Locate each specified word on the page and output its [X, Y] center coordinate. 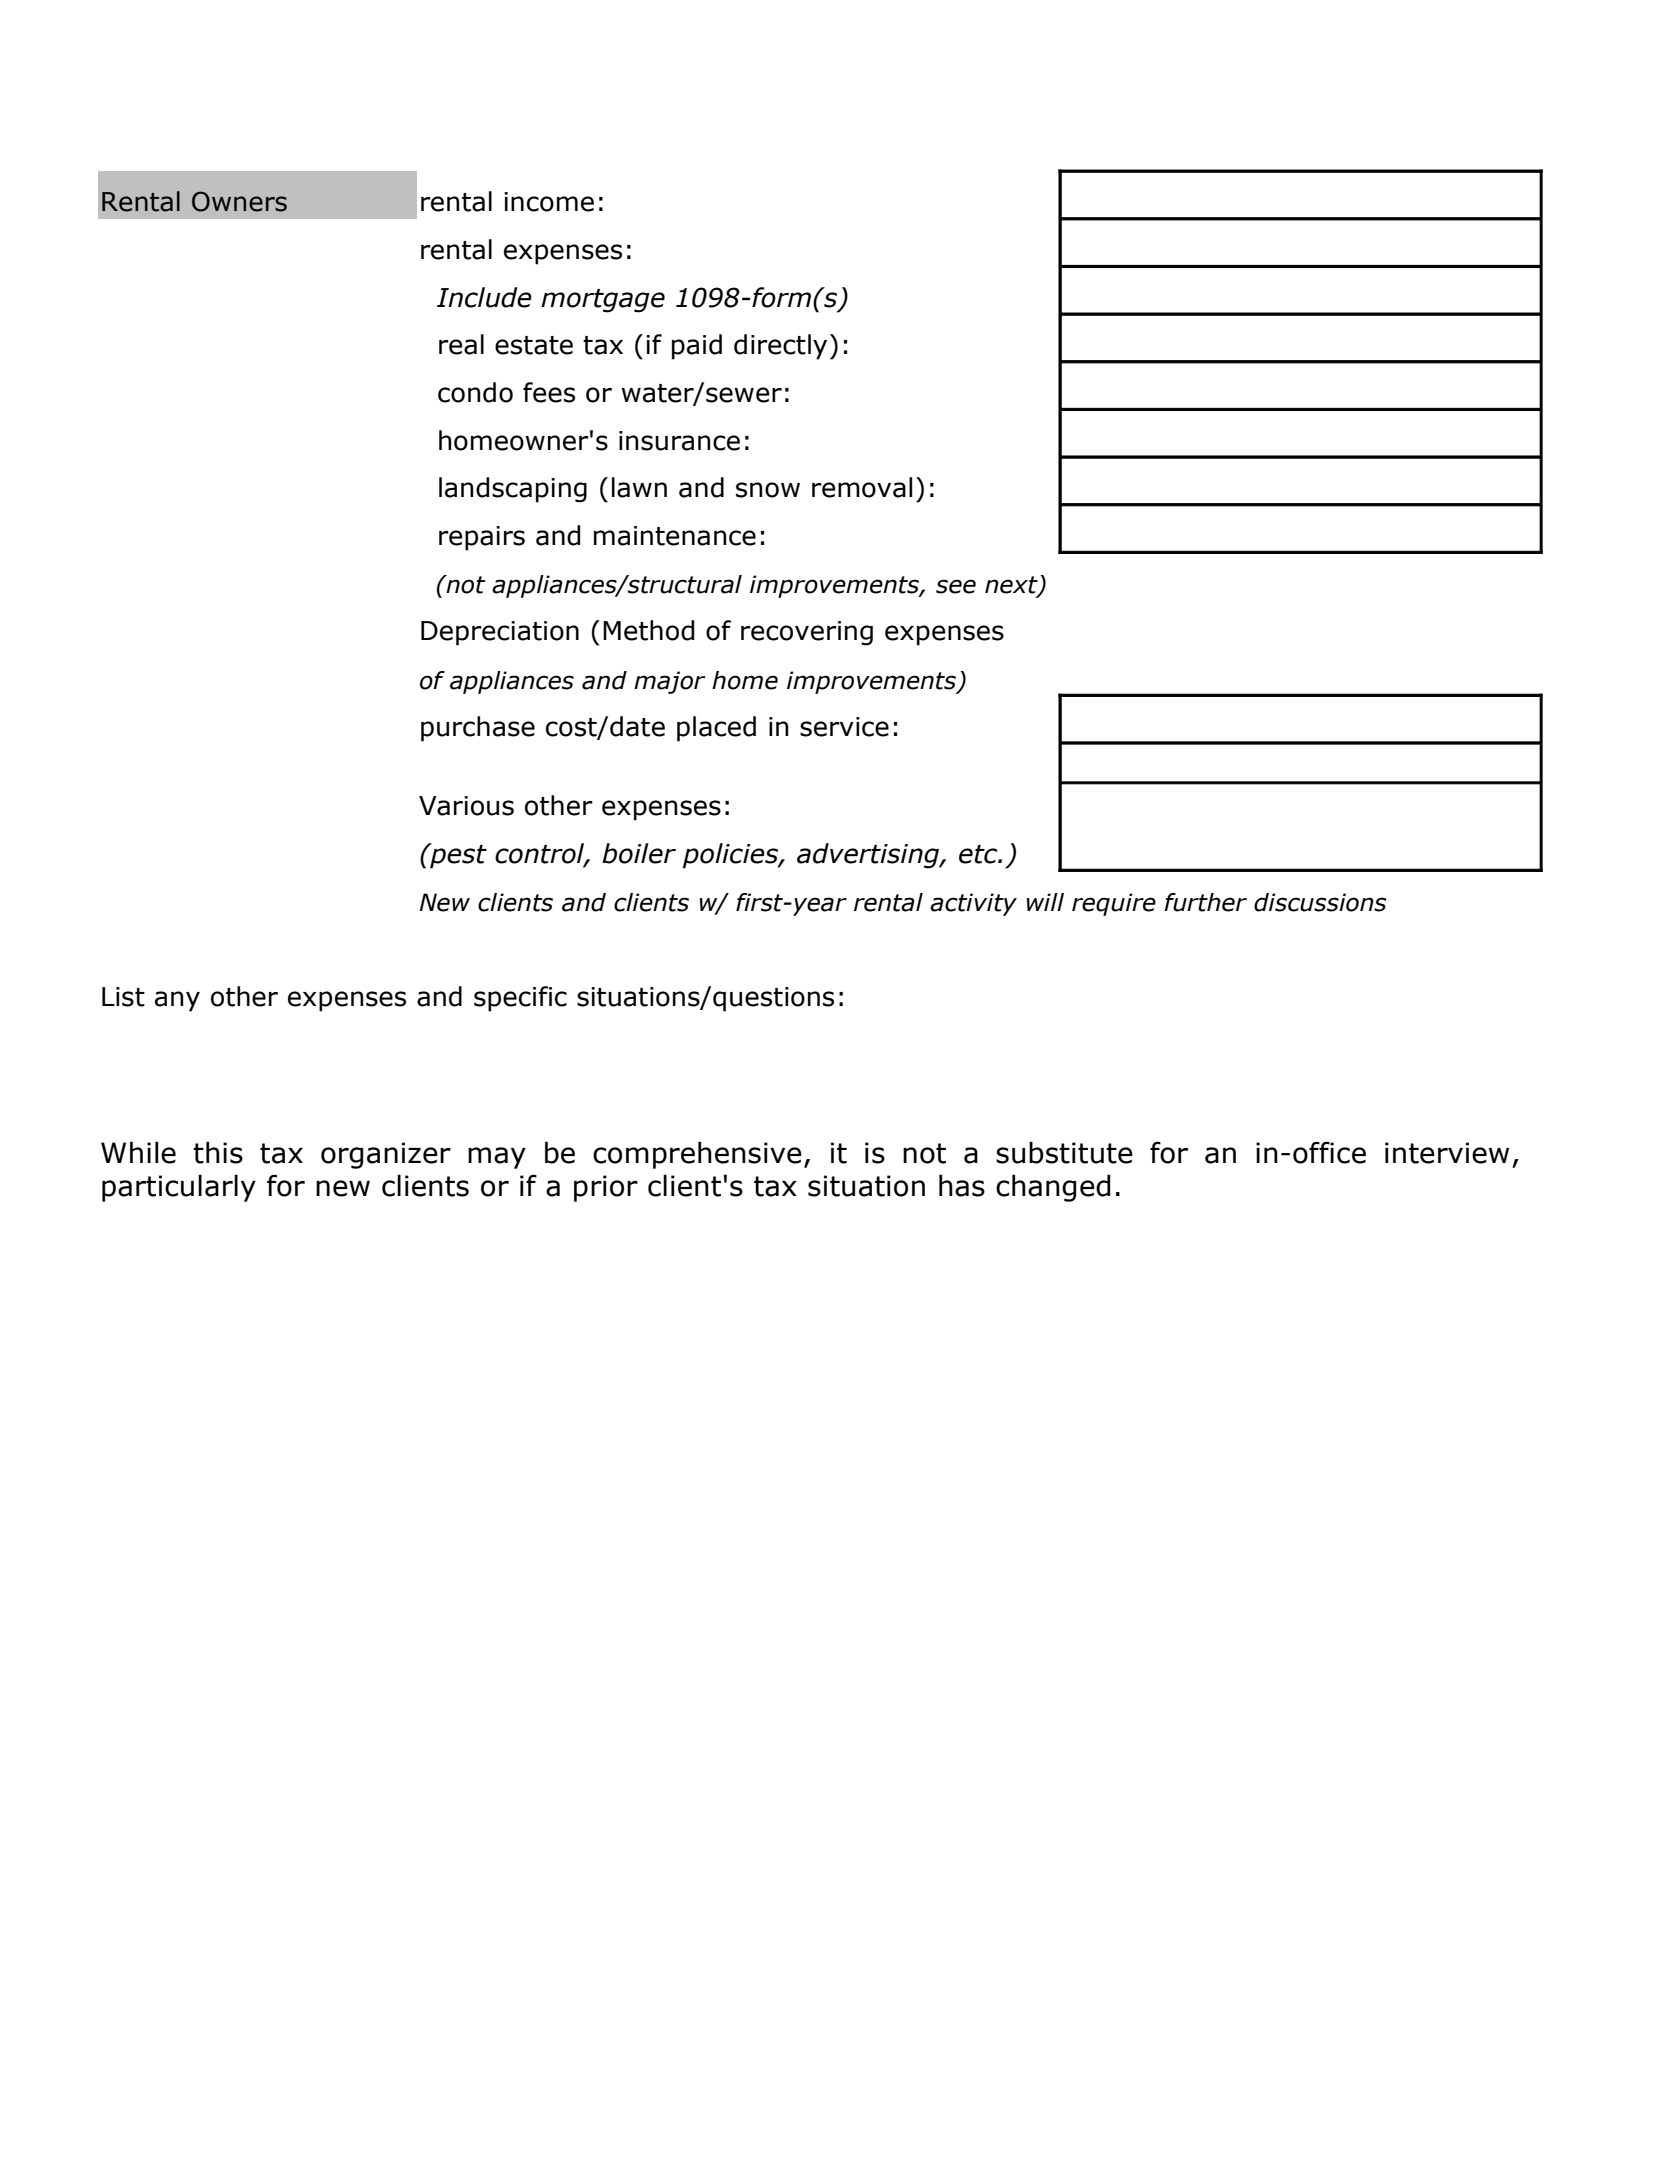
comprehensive [697, 1155]
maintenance [675, 536]
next [1012, 586]
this [218, 1152]
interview [1447, 1153]
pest [457, 856]
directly [780, 347]
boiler [639, 853]
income [549, 202]
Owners [239, 201]
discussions [1320, 902]
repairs [482, 538]
